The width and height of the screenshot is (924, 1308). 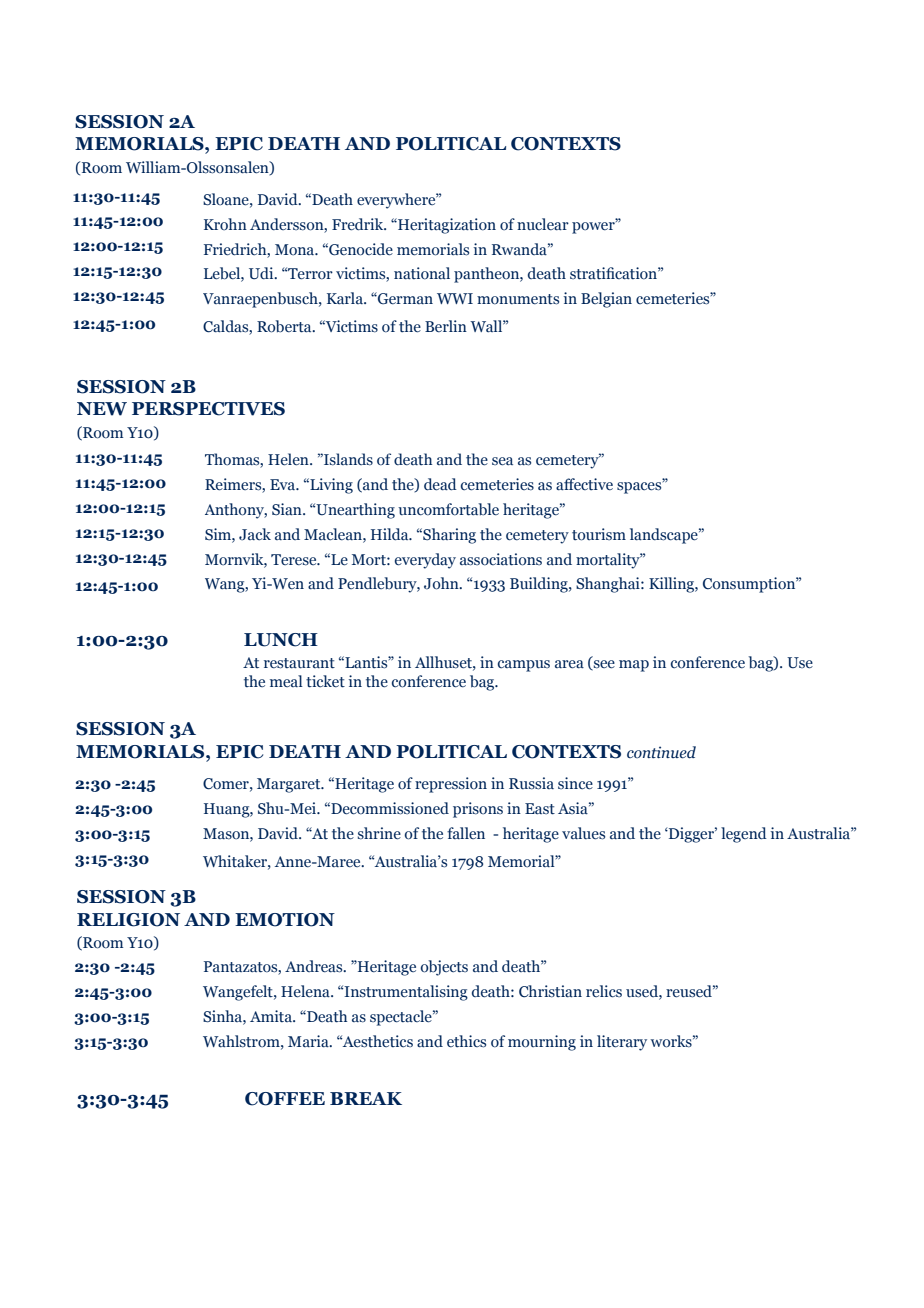 What do you see at coordinates (466, 1041) in the screenshot?
I see `ethics` at bounding box center [466, 1041].
